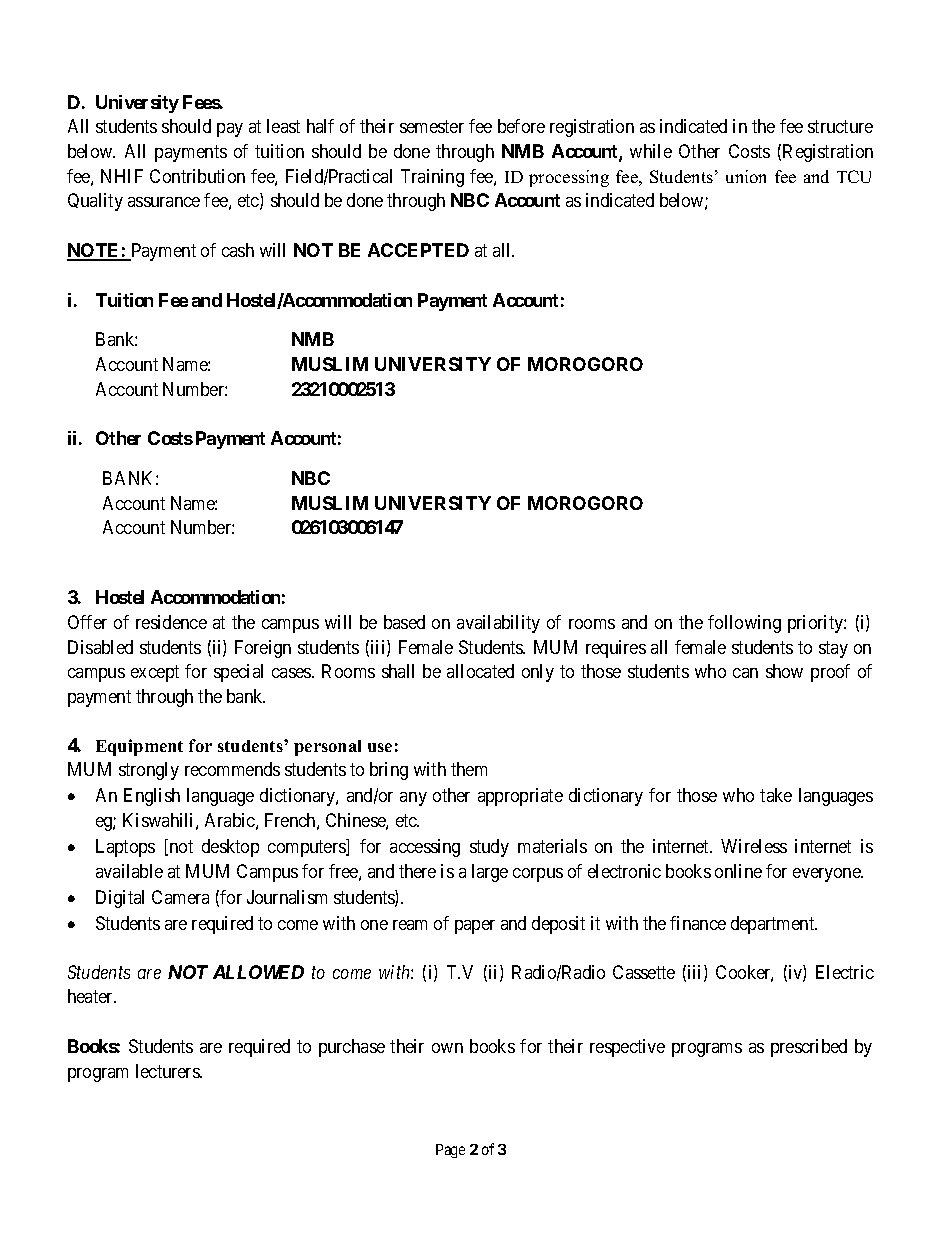 Image resolution: width=952 pixels, height=1233 pixels. I want to click on lecturers, so click(168, 1071).
